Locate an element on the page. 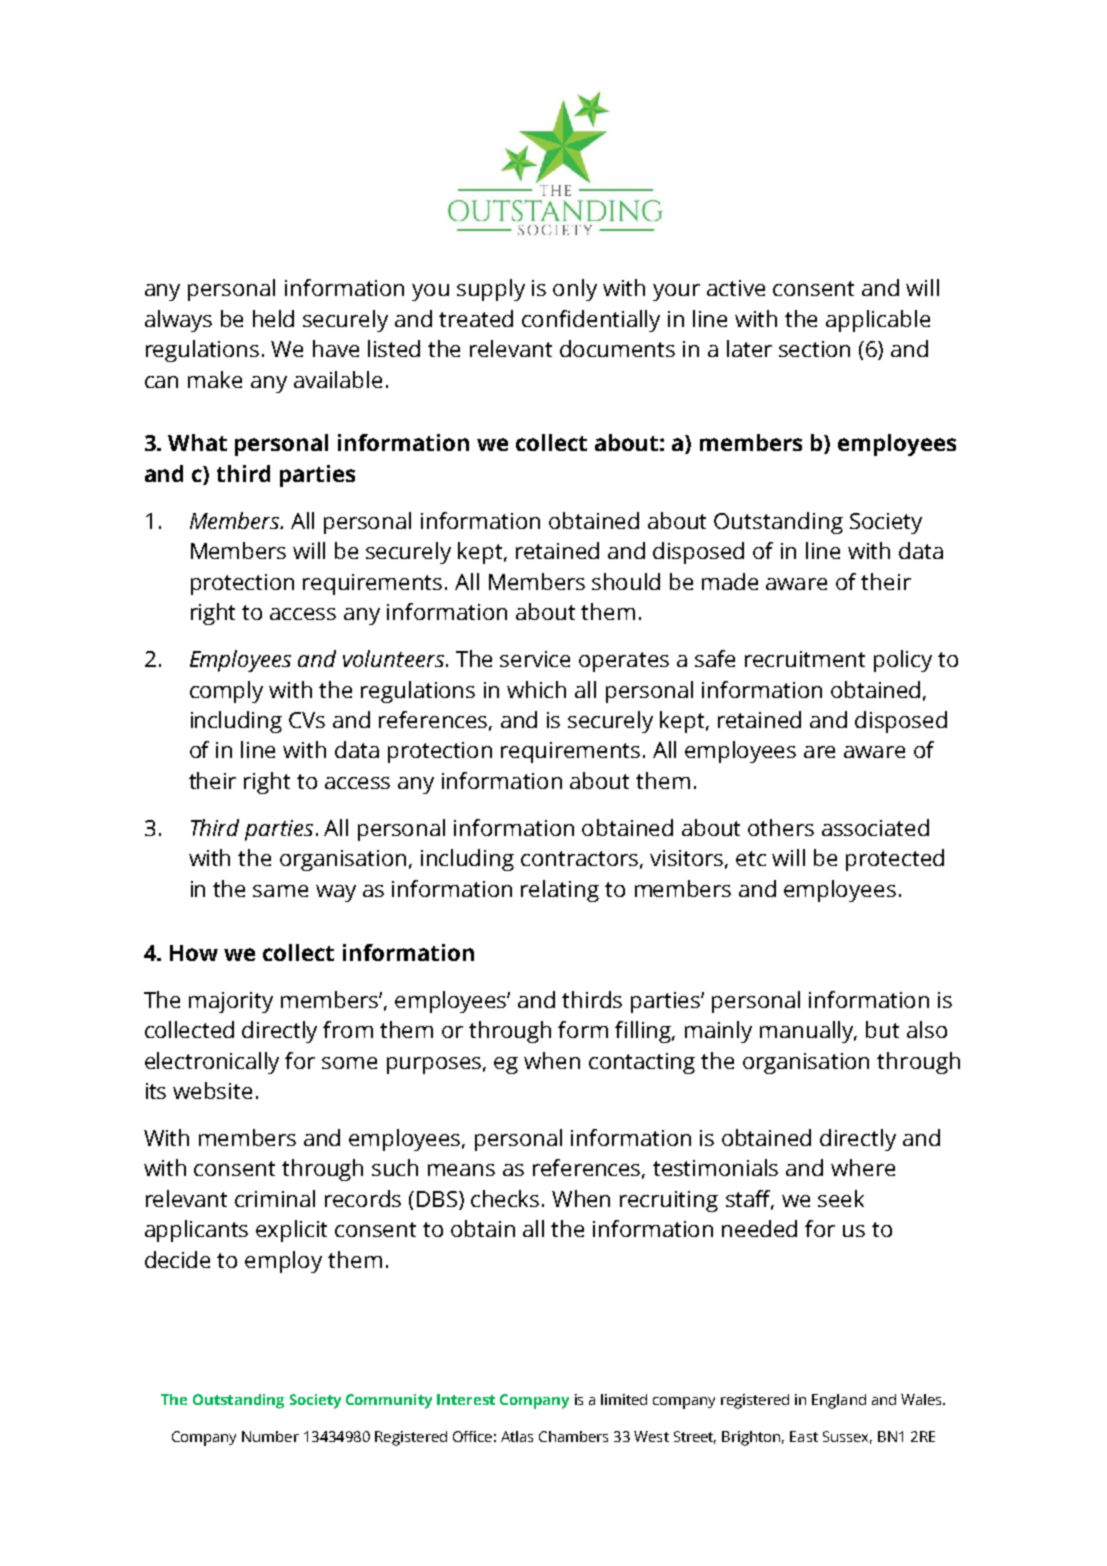 Image resolution: width=1107 pixels, height=1566 pixels. relating is located at coordinates (560, 891).
